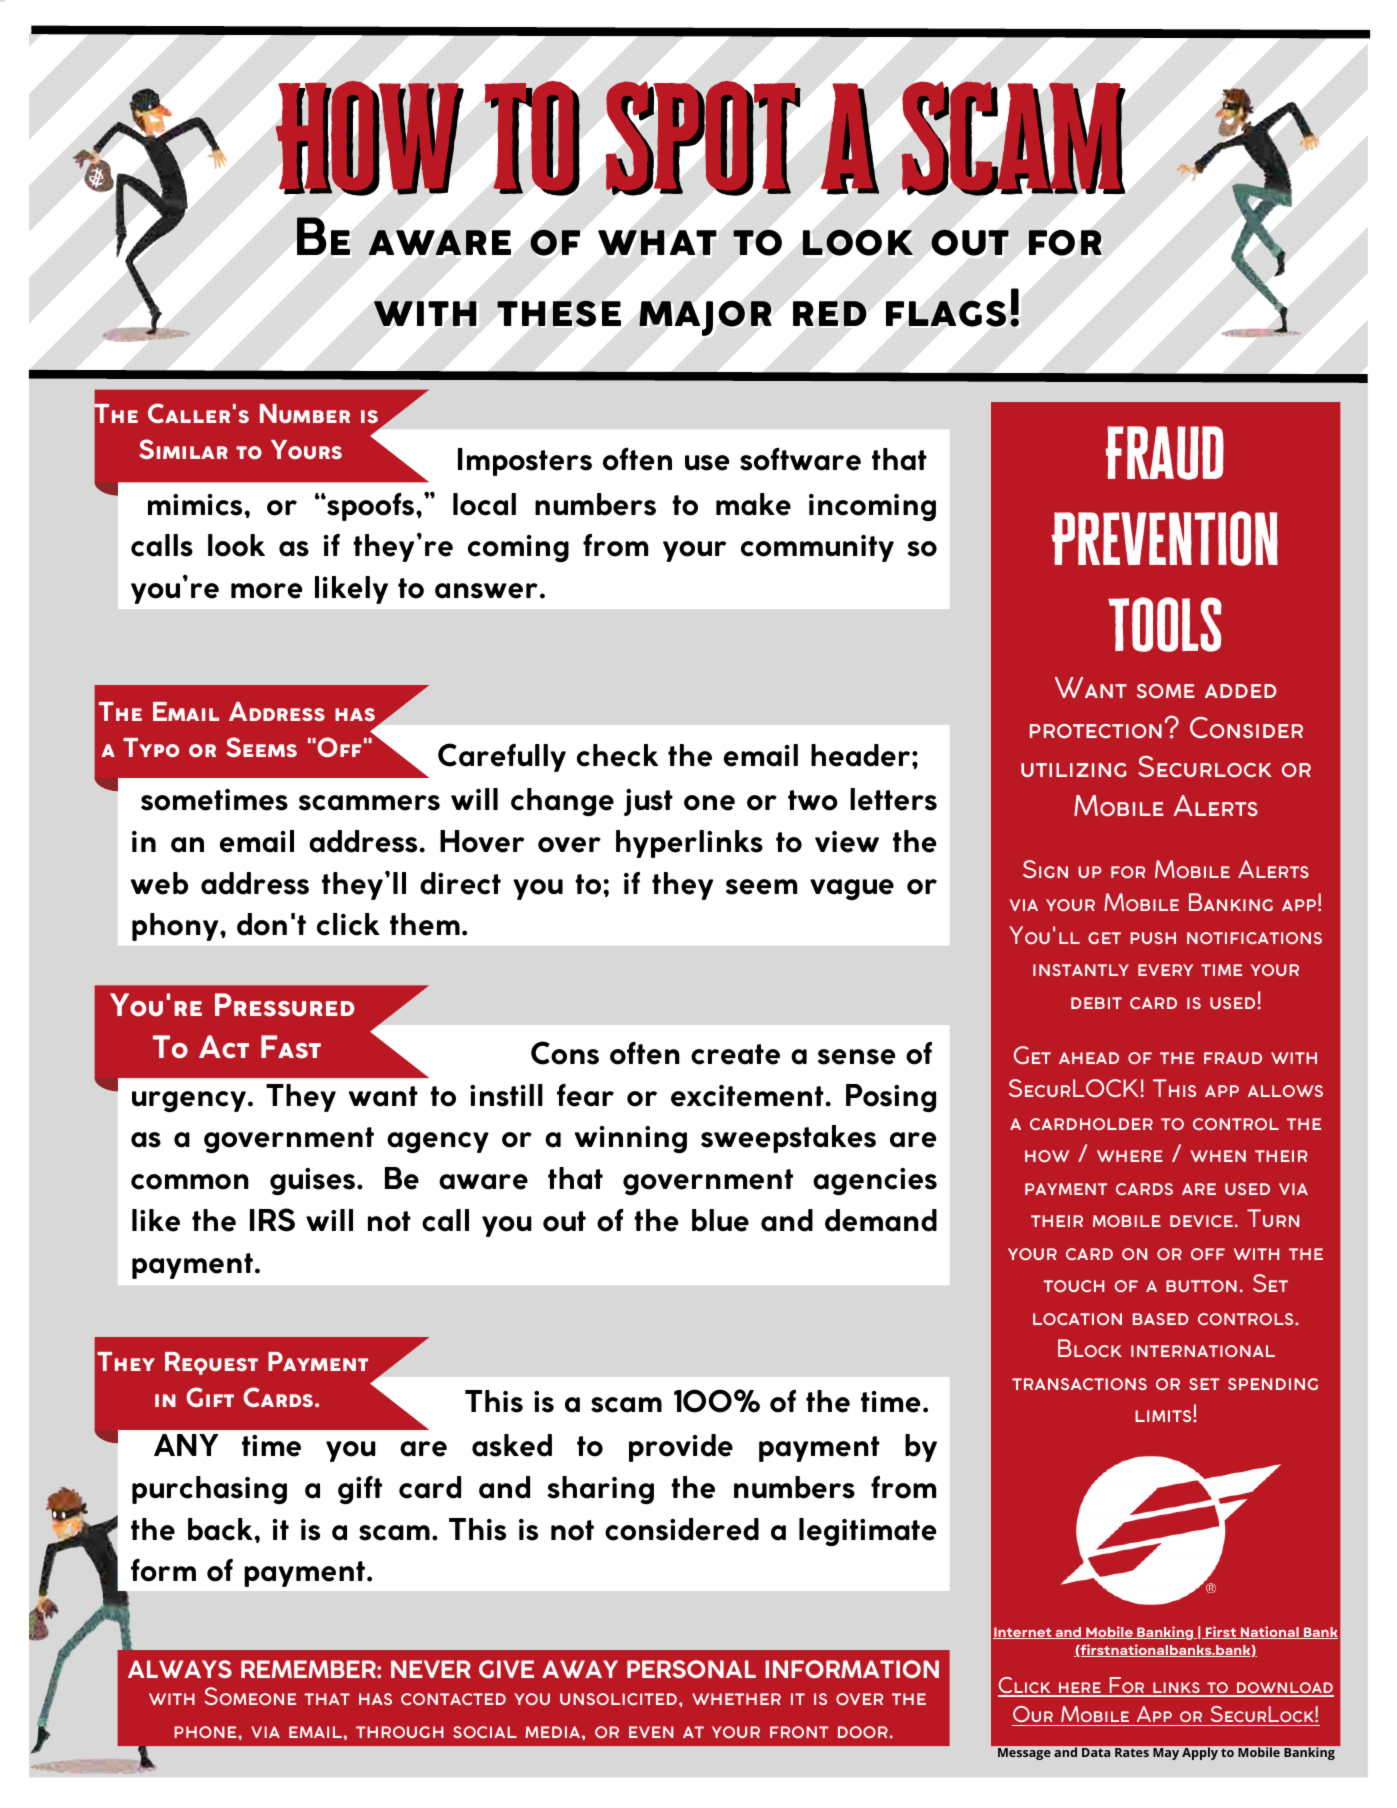 The width and height of the page is (1397, 1808). I want to click on ahead, so click(1089, 1058).
